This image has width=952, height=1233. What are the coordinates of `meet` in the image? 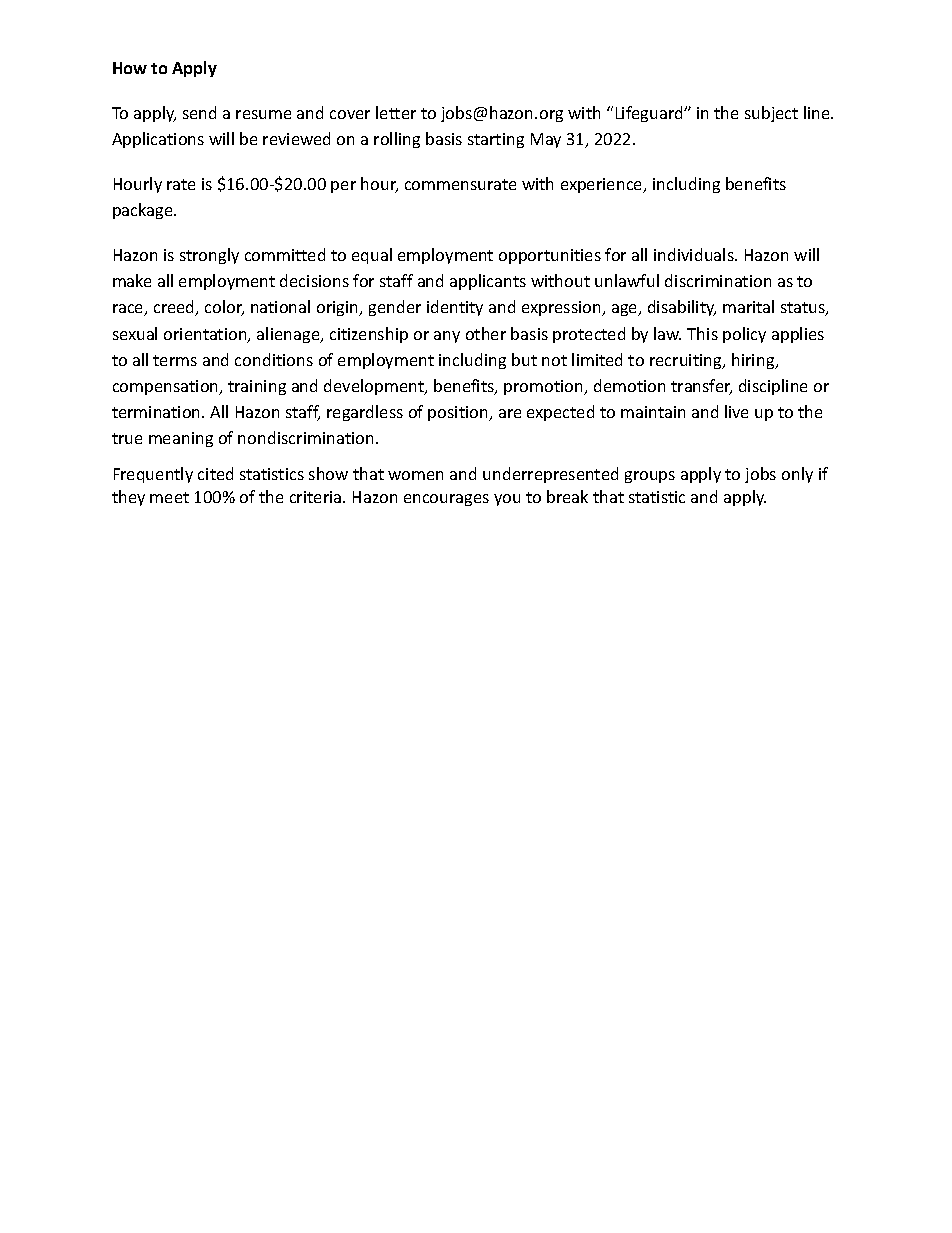 It's located at (169, 497).
